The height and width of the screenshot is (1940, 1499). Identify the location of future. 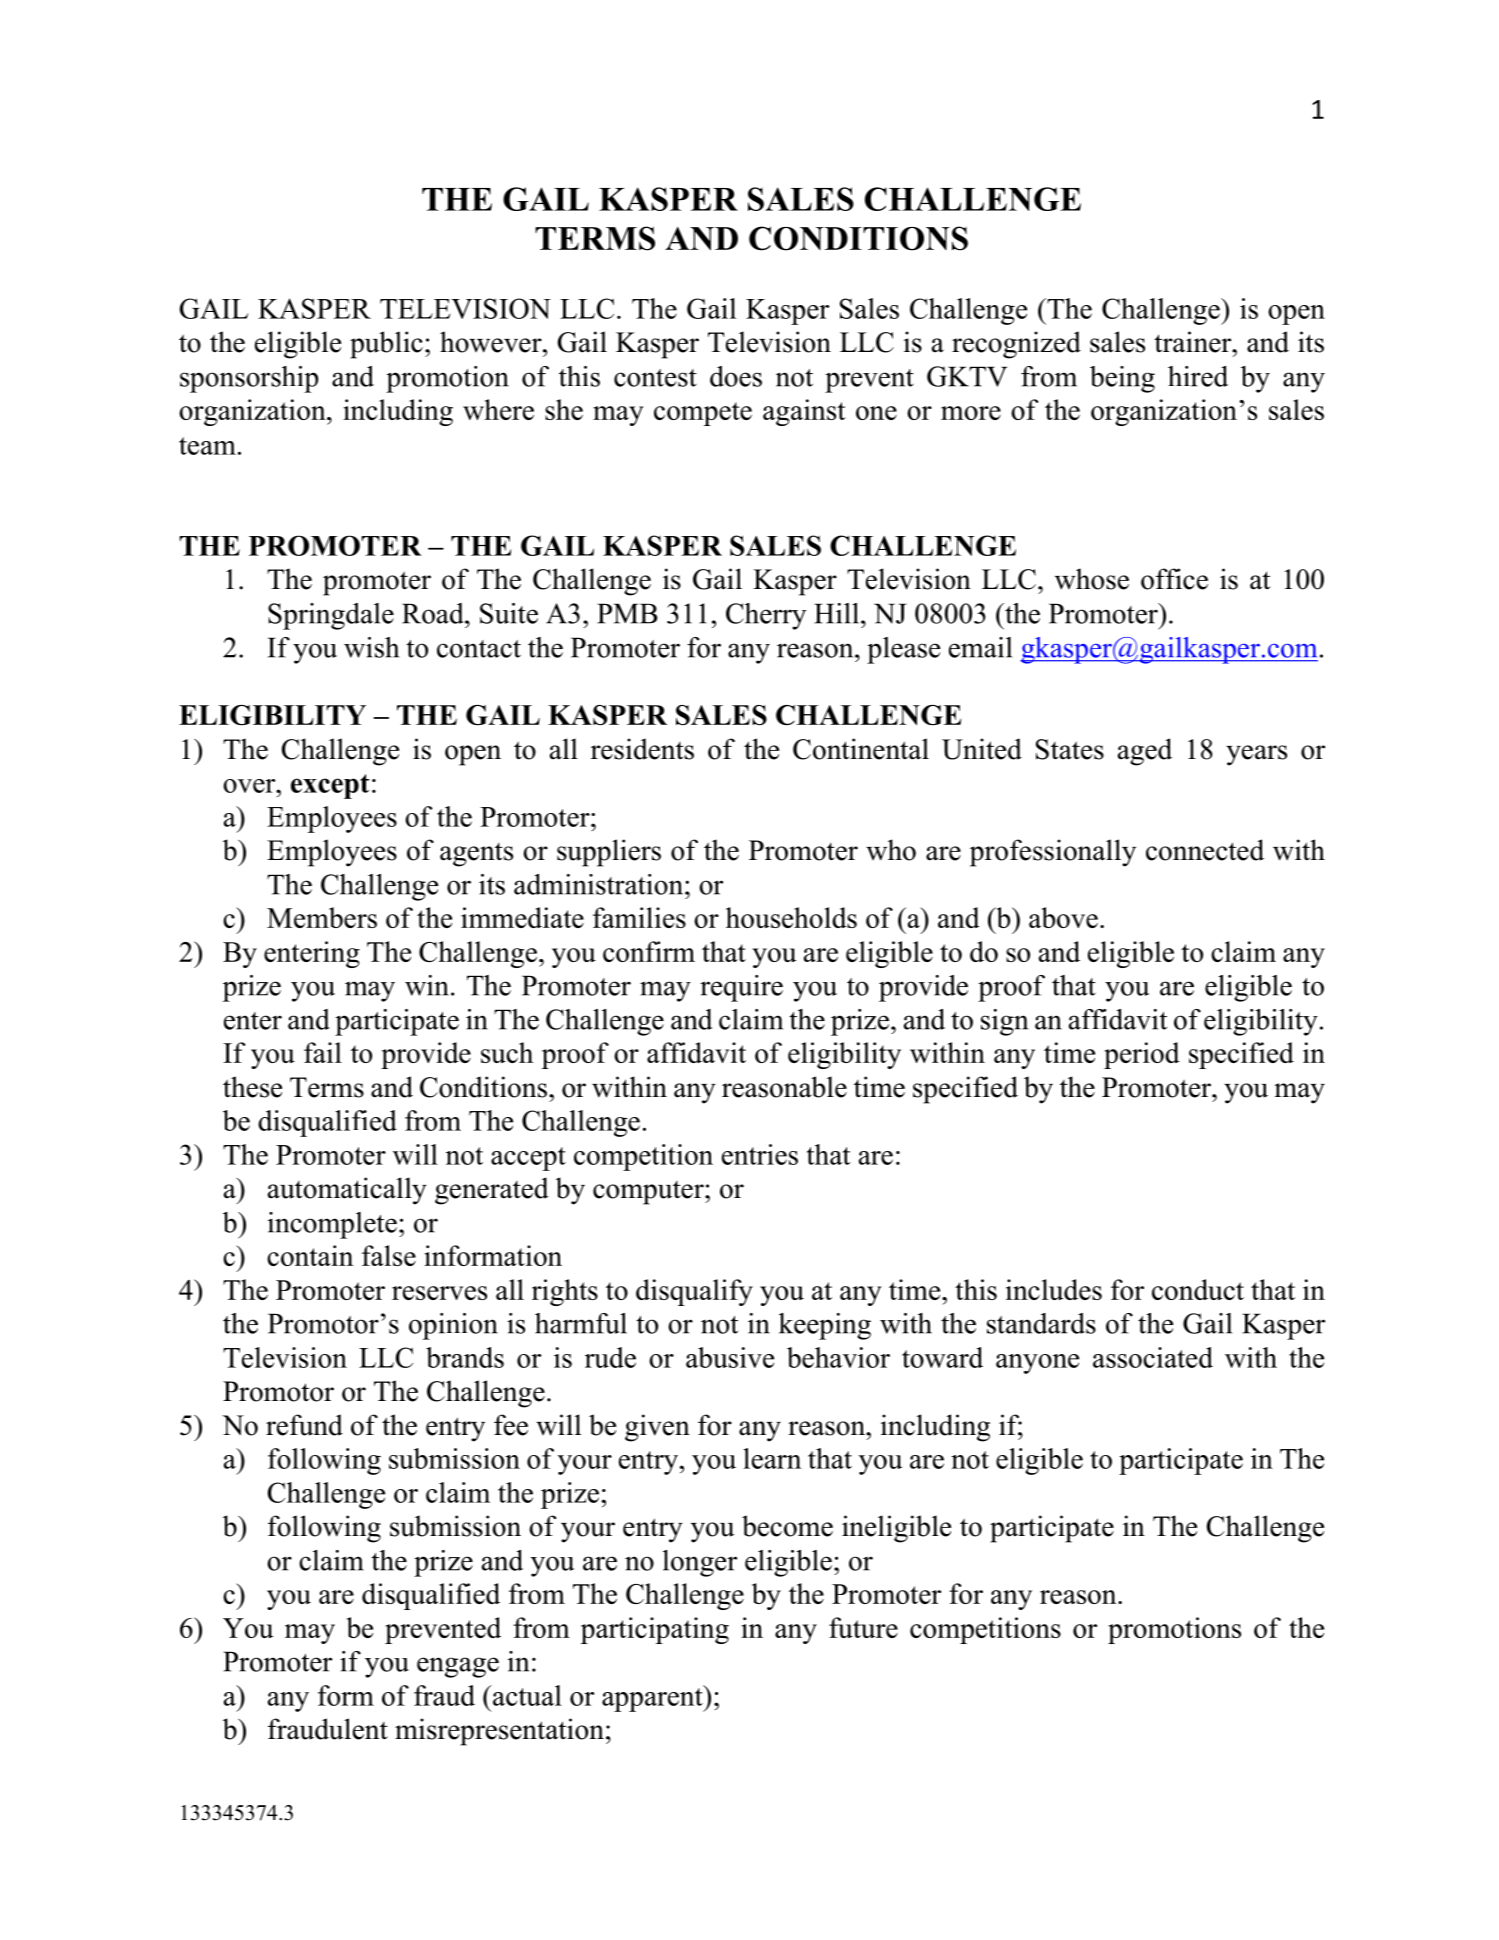
(863, 1627).
